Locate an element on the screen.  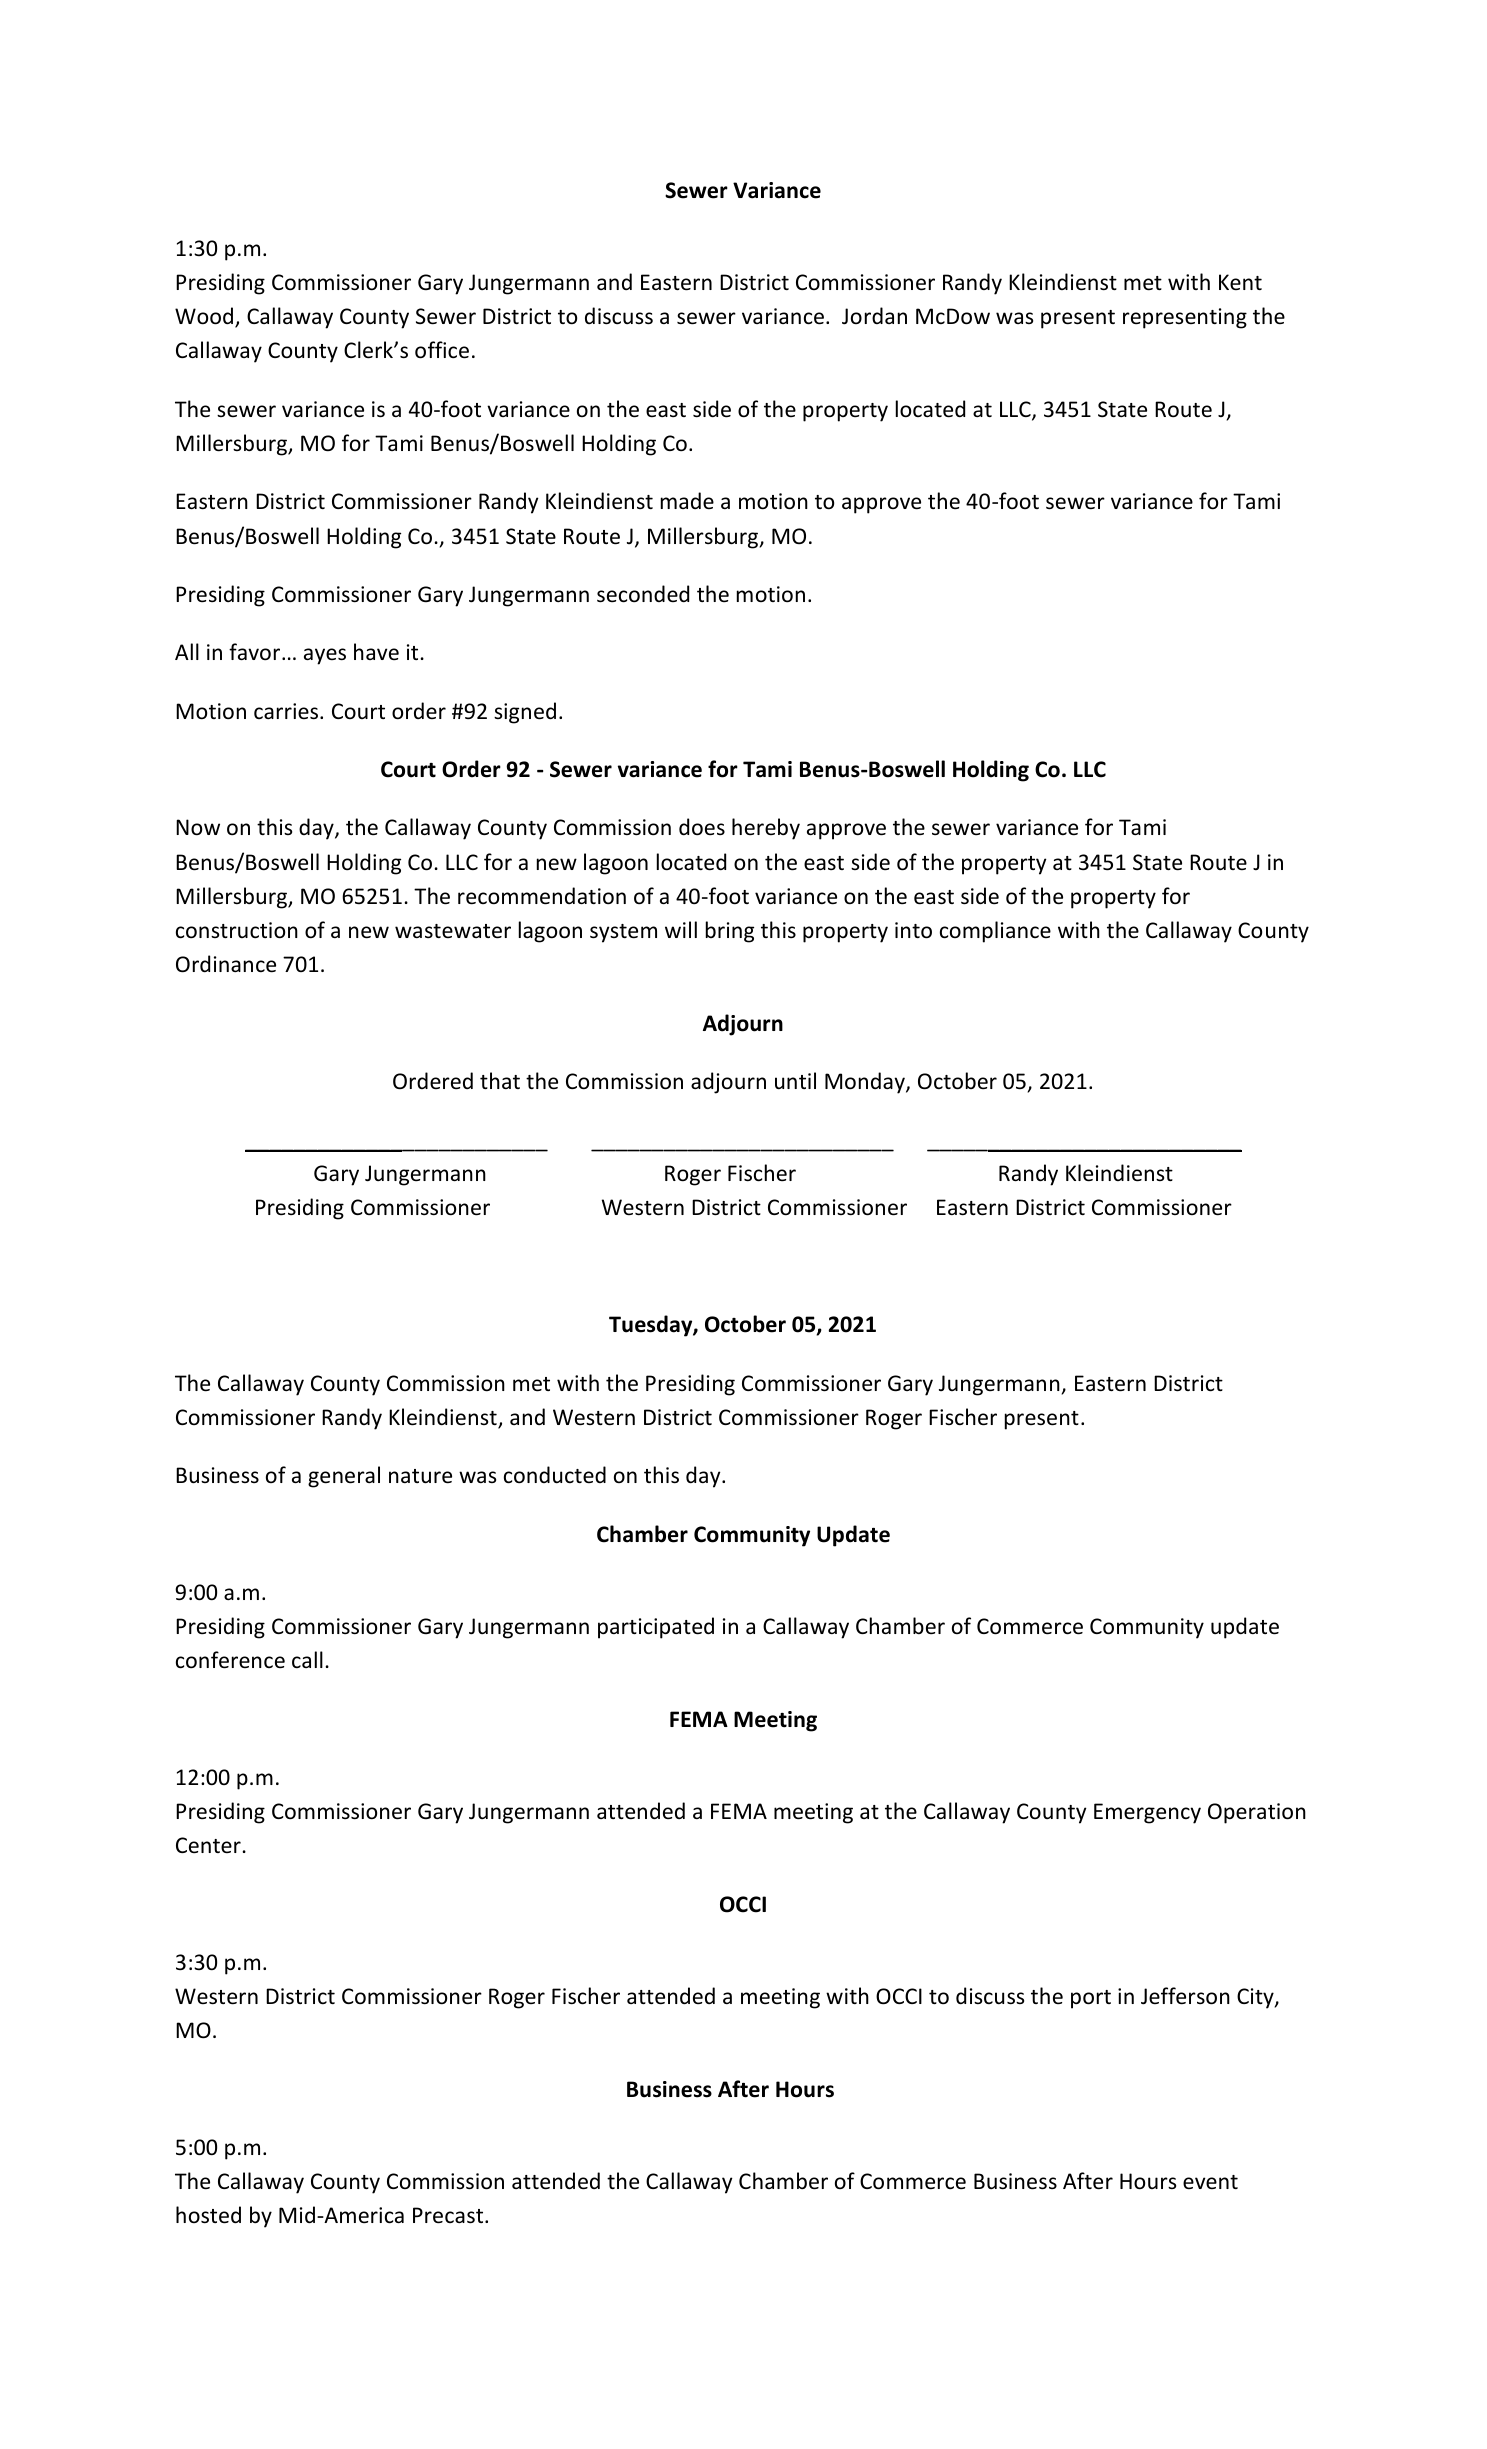
Operation is located at coordinates (1257, 1813).
